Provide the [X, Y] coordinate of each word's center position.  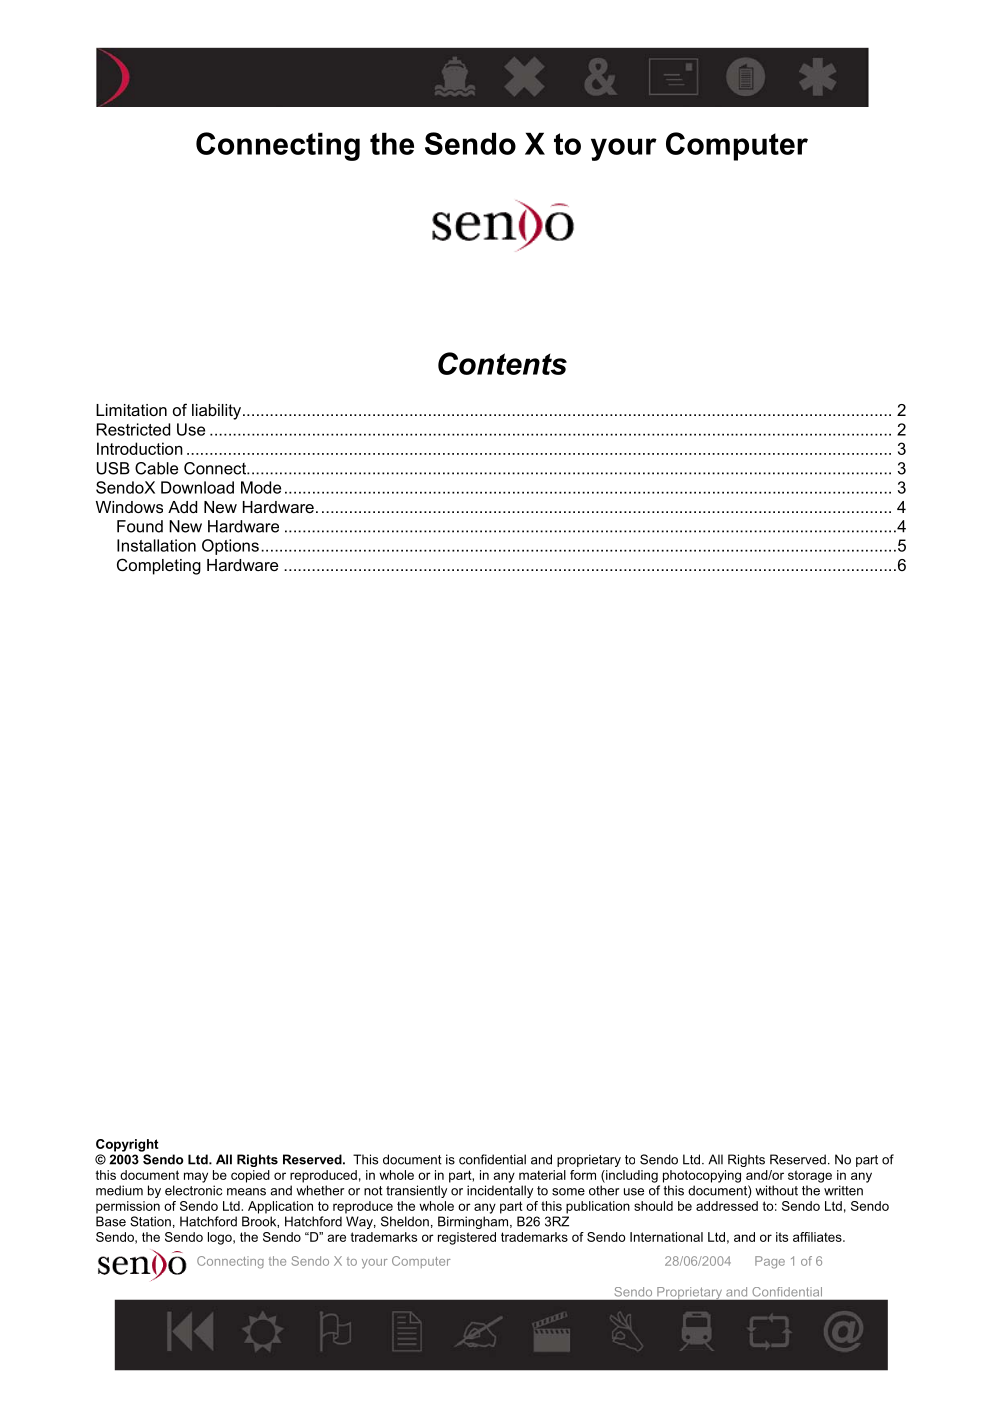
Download [197, 487]
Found [140, 526]
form [583, 1175]
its [782, 1237]
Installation [156, 545]
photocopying [702, 1176]
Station [150, 1221]
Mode [261, 487]
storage [810, 1176]
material [542, 1175]
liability [218, 412]
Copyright [127, 1145]
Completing [159, 566]
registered [467, 1238]
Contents [502, 363]
